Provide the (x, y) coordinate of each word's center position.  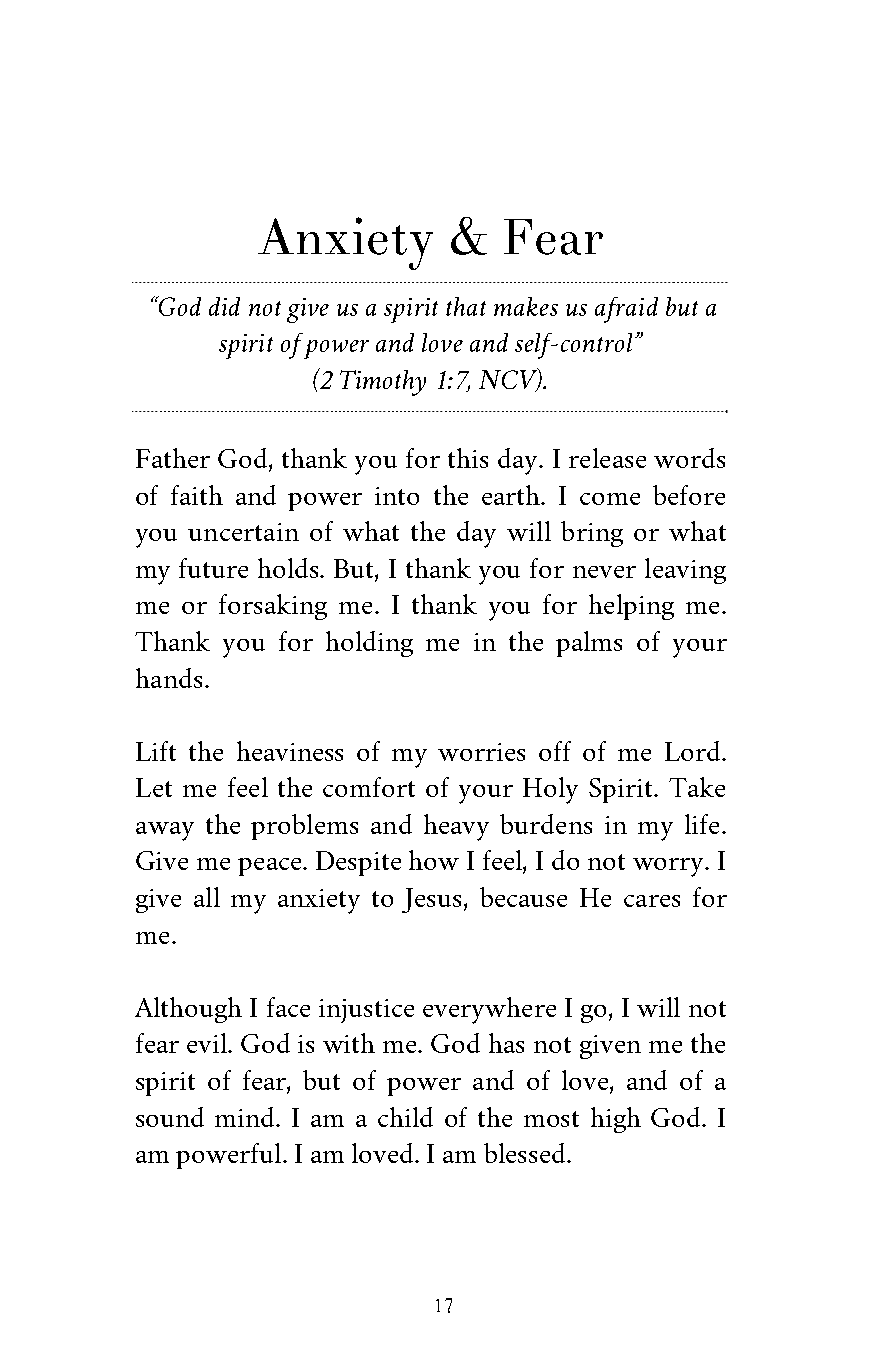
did (224, 306)
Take (697, 787)
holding (369, 644)
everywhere (489, 1010)
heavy (456, 827)
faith (197, 495)
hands (169, 678)
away (165, 831)
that (466, 306)
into (397, 496)
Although (188, 1010)
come (610, 499)
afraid (626, 310)
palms (589, 644)
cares (652, 901)
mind (246, 1117)
